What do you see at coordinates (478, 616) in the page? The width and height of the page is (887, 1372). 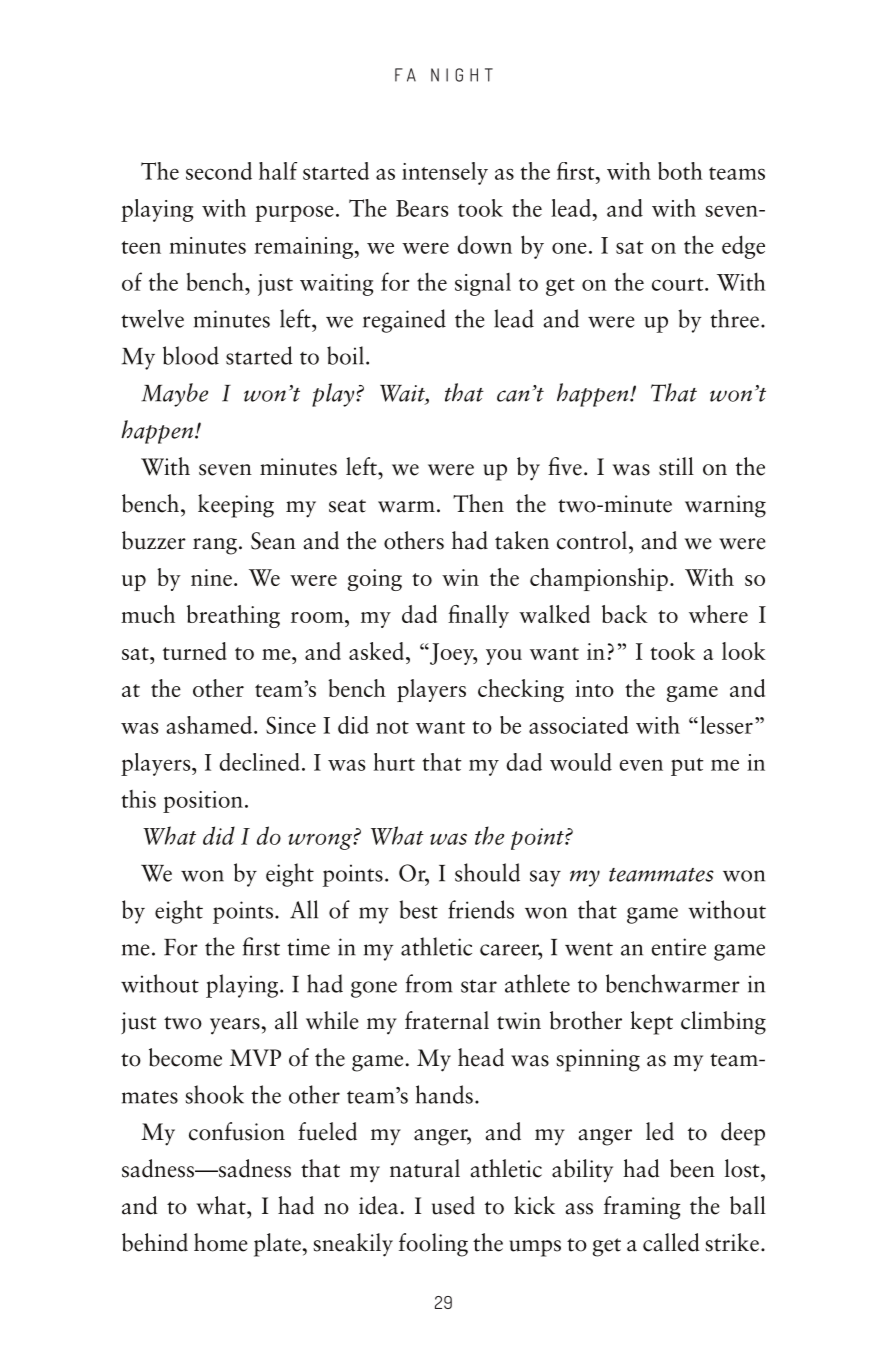 I see `finally` at bounding box center [478, 616].
